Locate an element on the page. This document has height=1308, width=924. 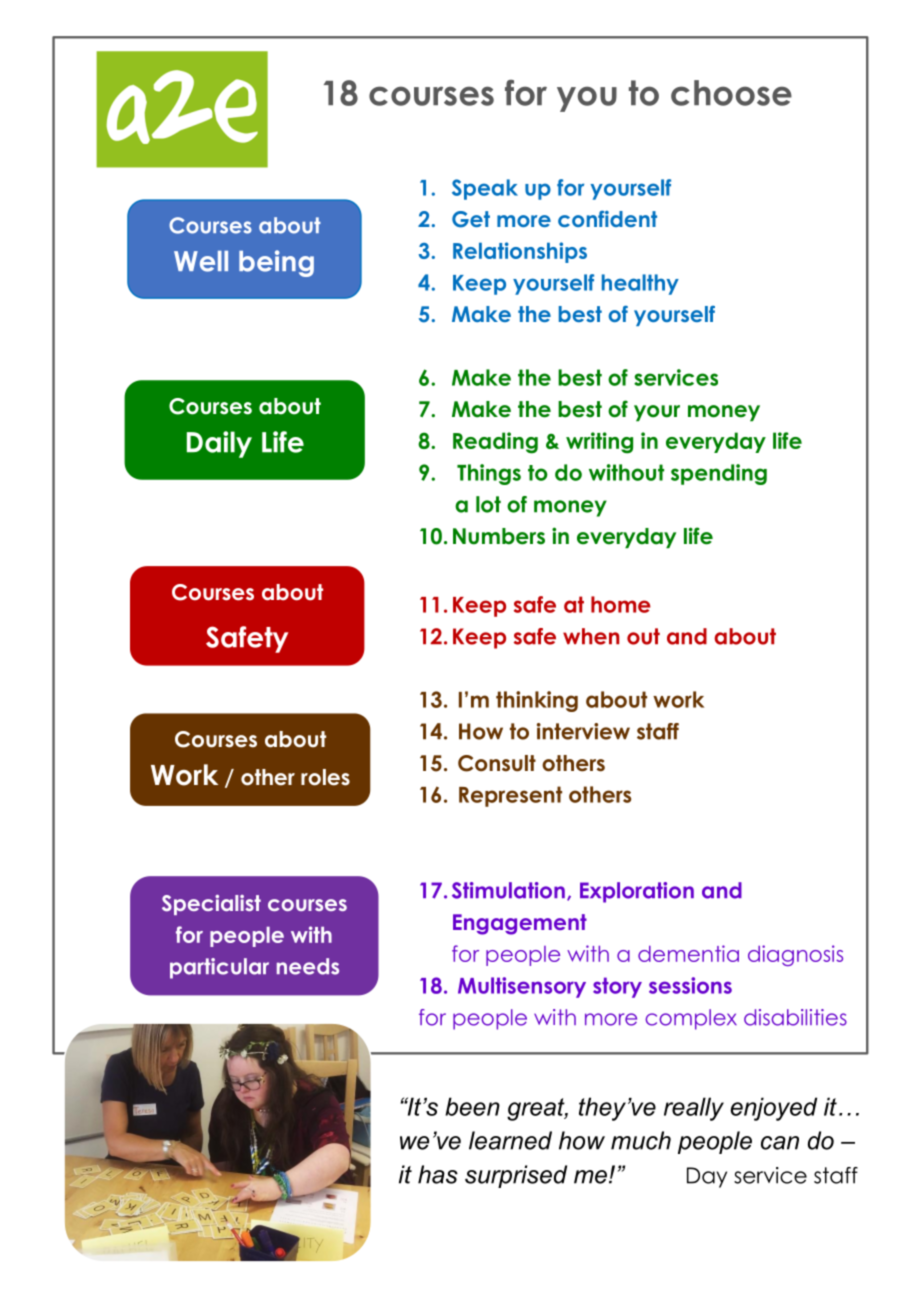
spending is located at coordinates (719, 474).
